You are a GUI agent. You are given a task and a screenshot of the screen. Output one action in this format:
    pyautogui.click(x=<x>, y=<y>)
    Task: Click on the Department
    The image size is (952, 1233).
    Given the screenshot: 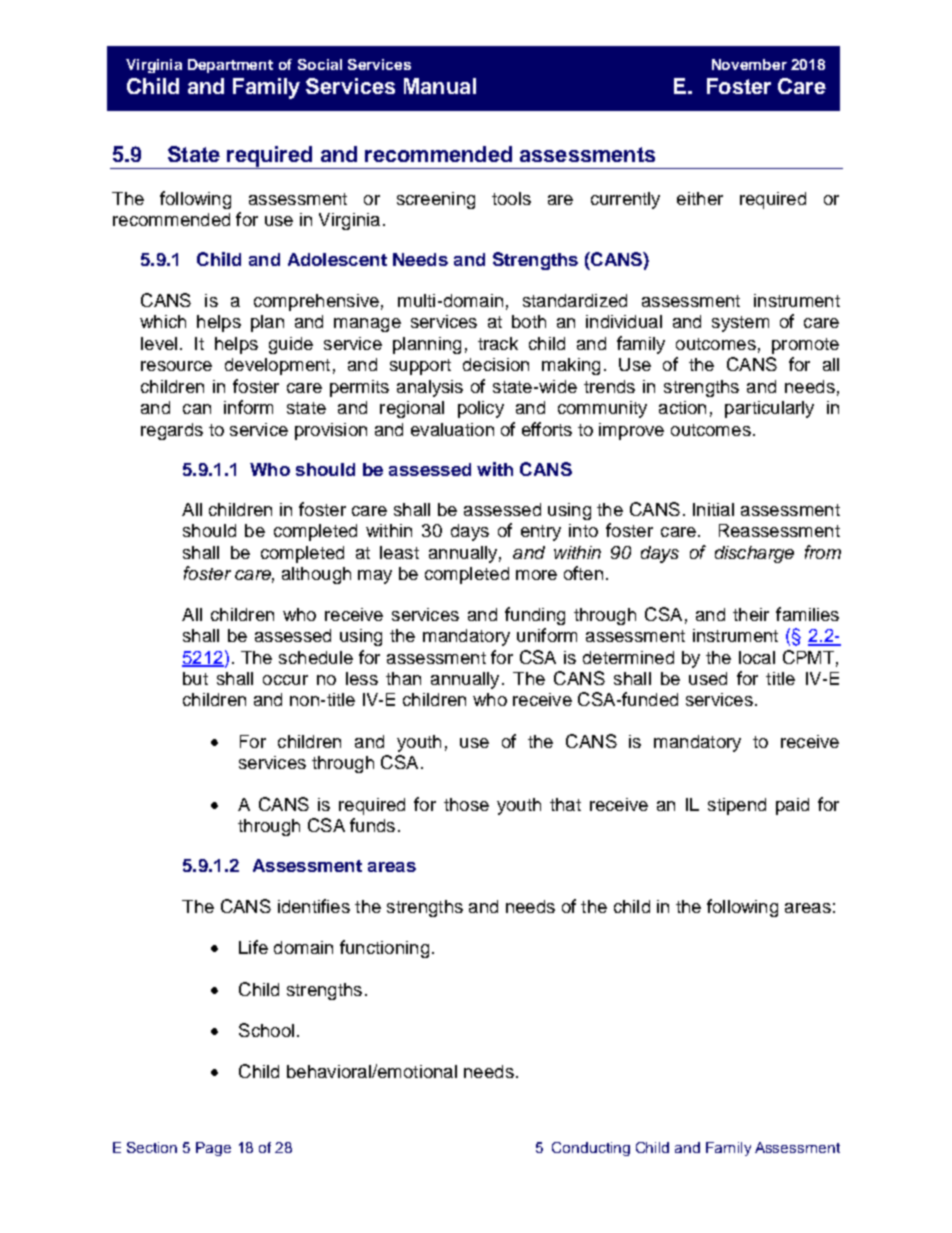 What is the action you would take?
    pyautogui.click(x=230, y=66)
